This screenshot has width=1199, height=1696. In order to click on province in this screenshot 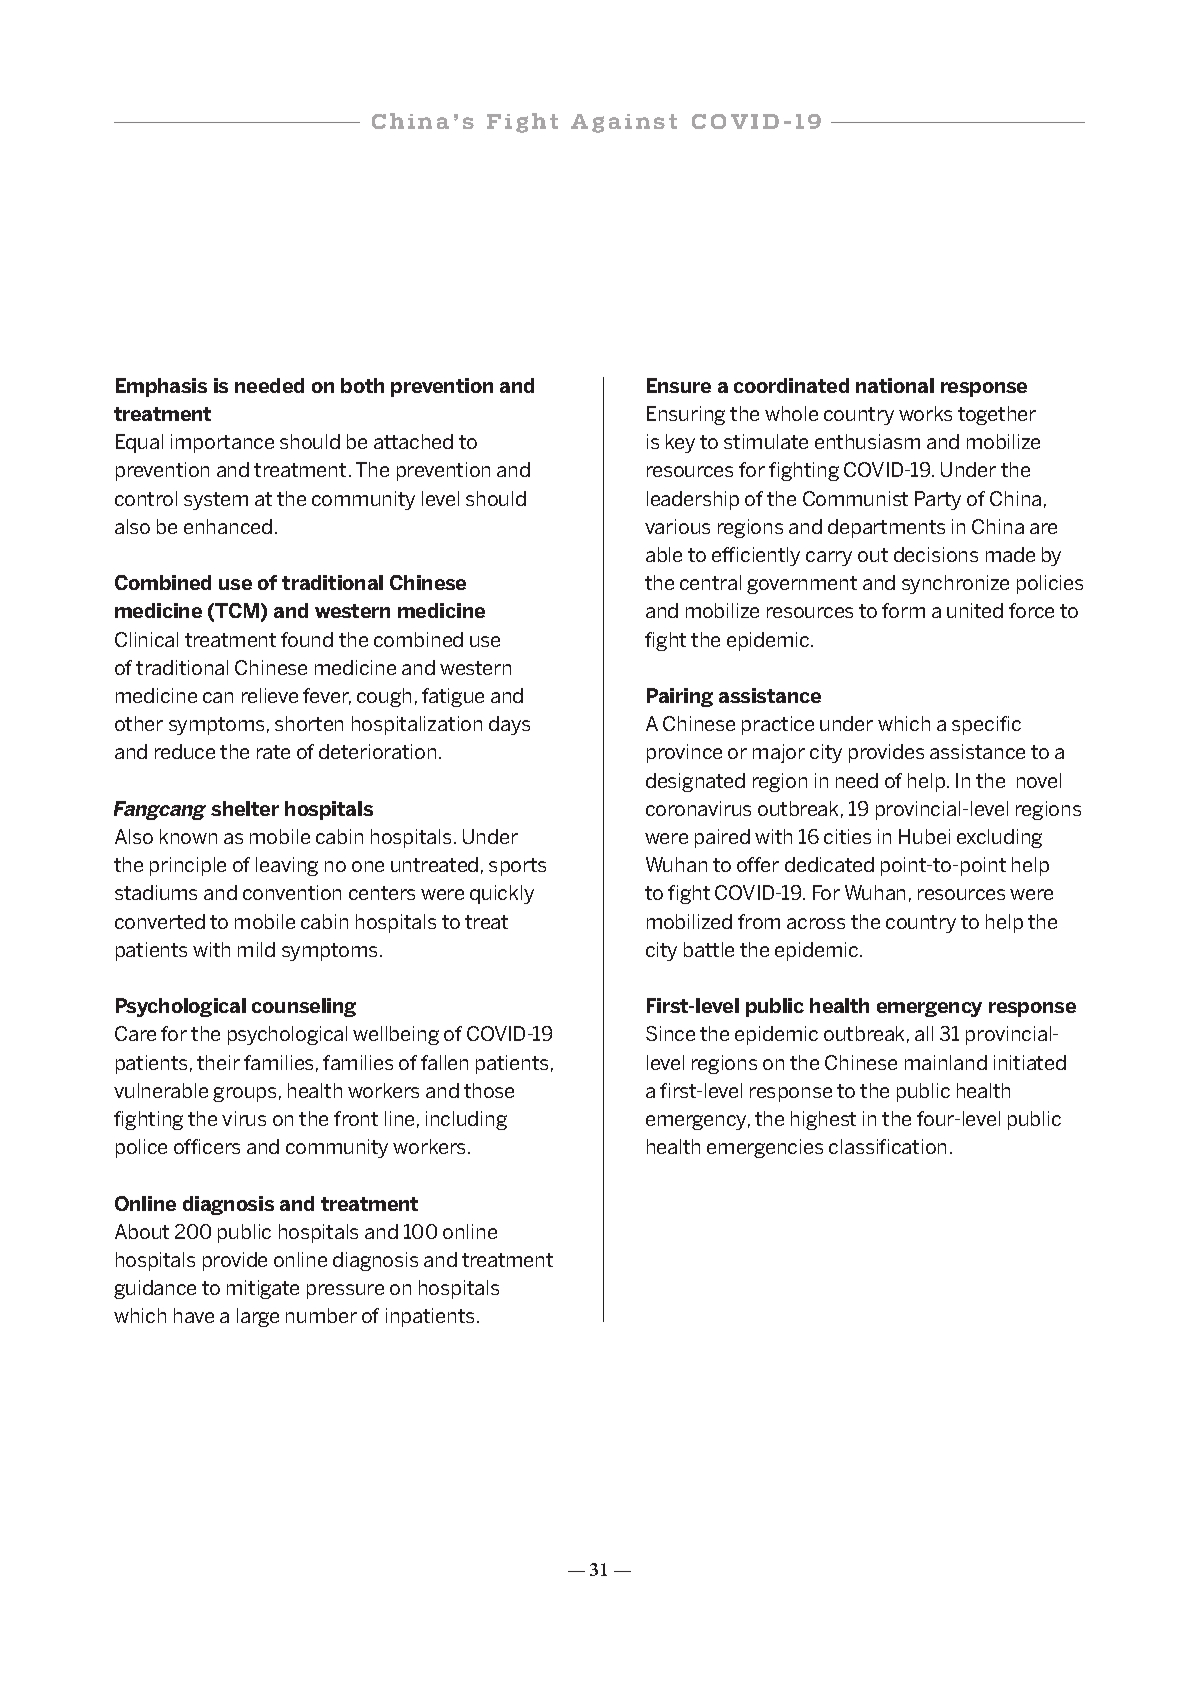, I will do `click(684, 753)`.
